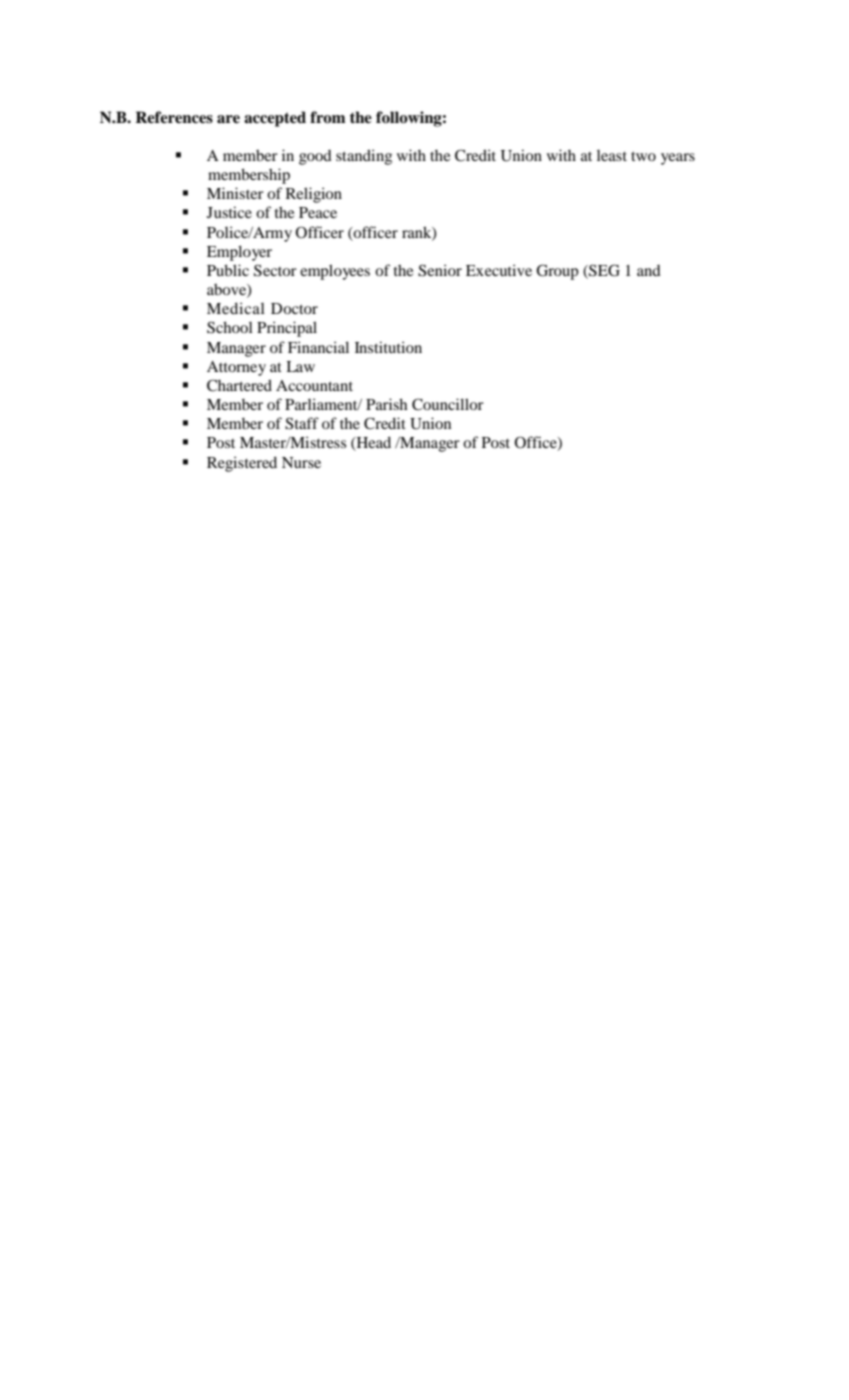 The height and width of the screenshot is (1400, 849). Describe the element at coordinates (242, 464) in the screenshot. I see `Registered` at that location.
